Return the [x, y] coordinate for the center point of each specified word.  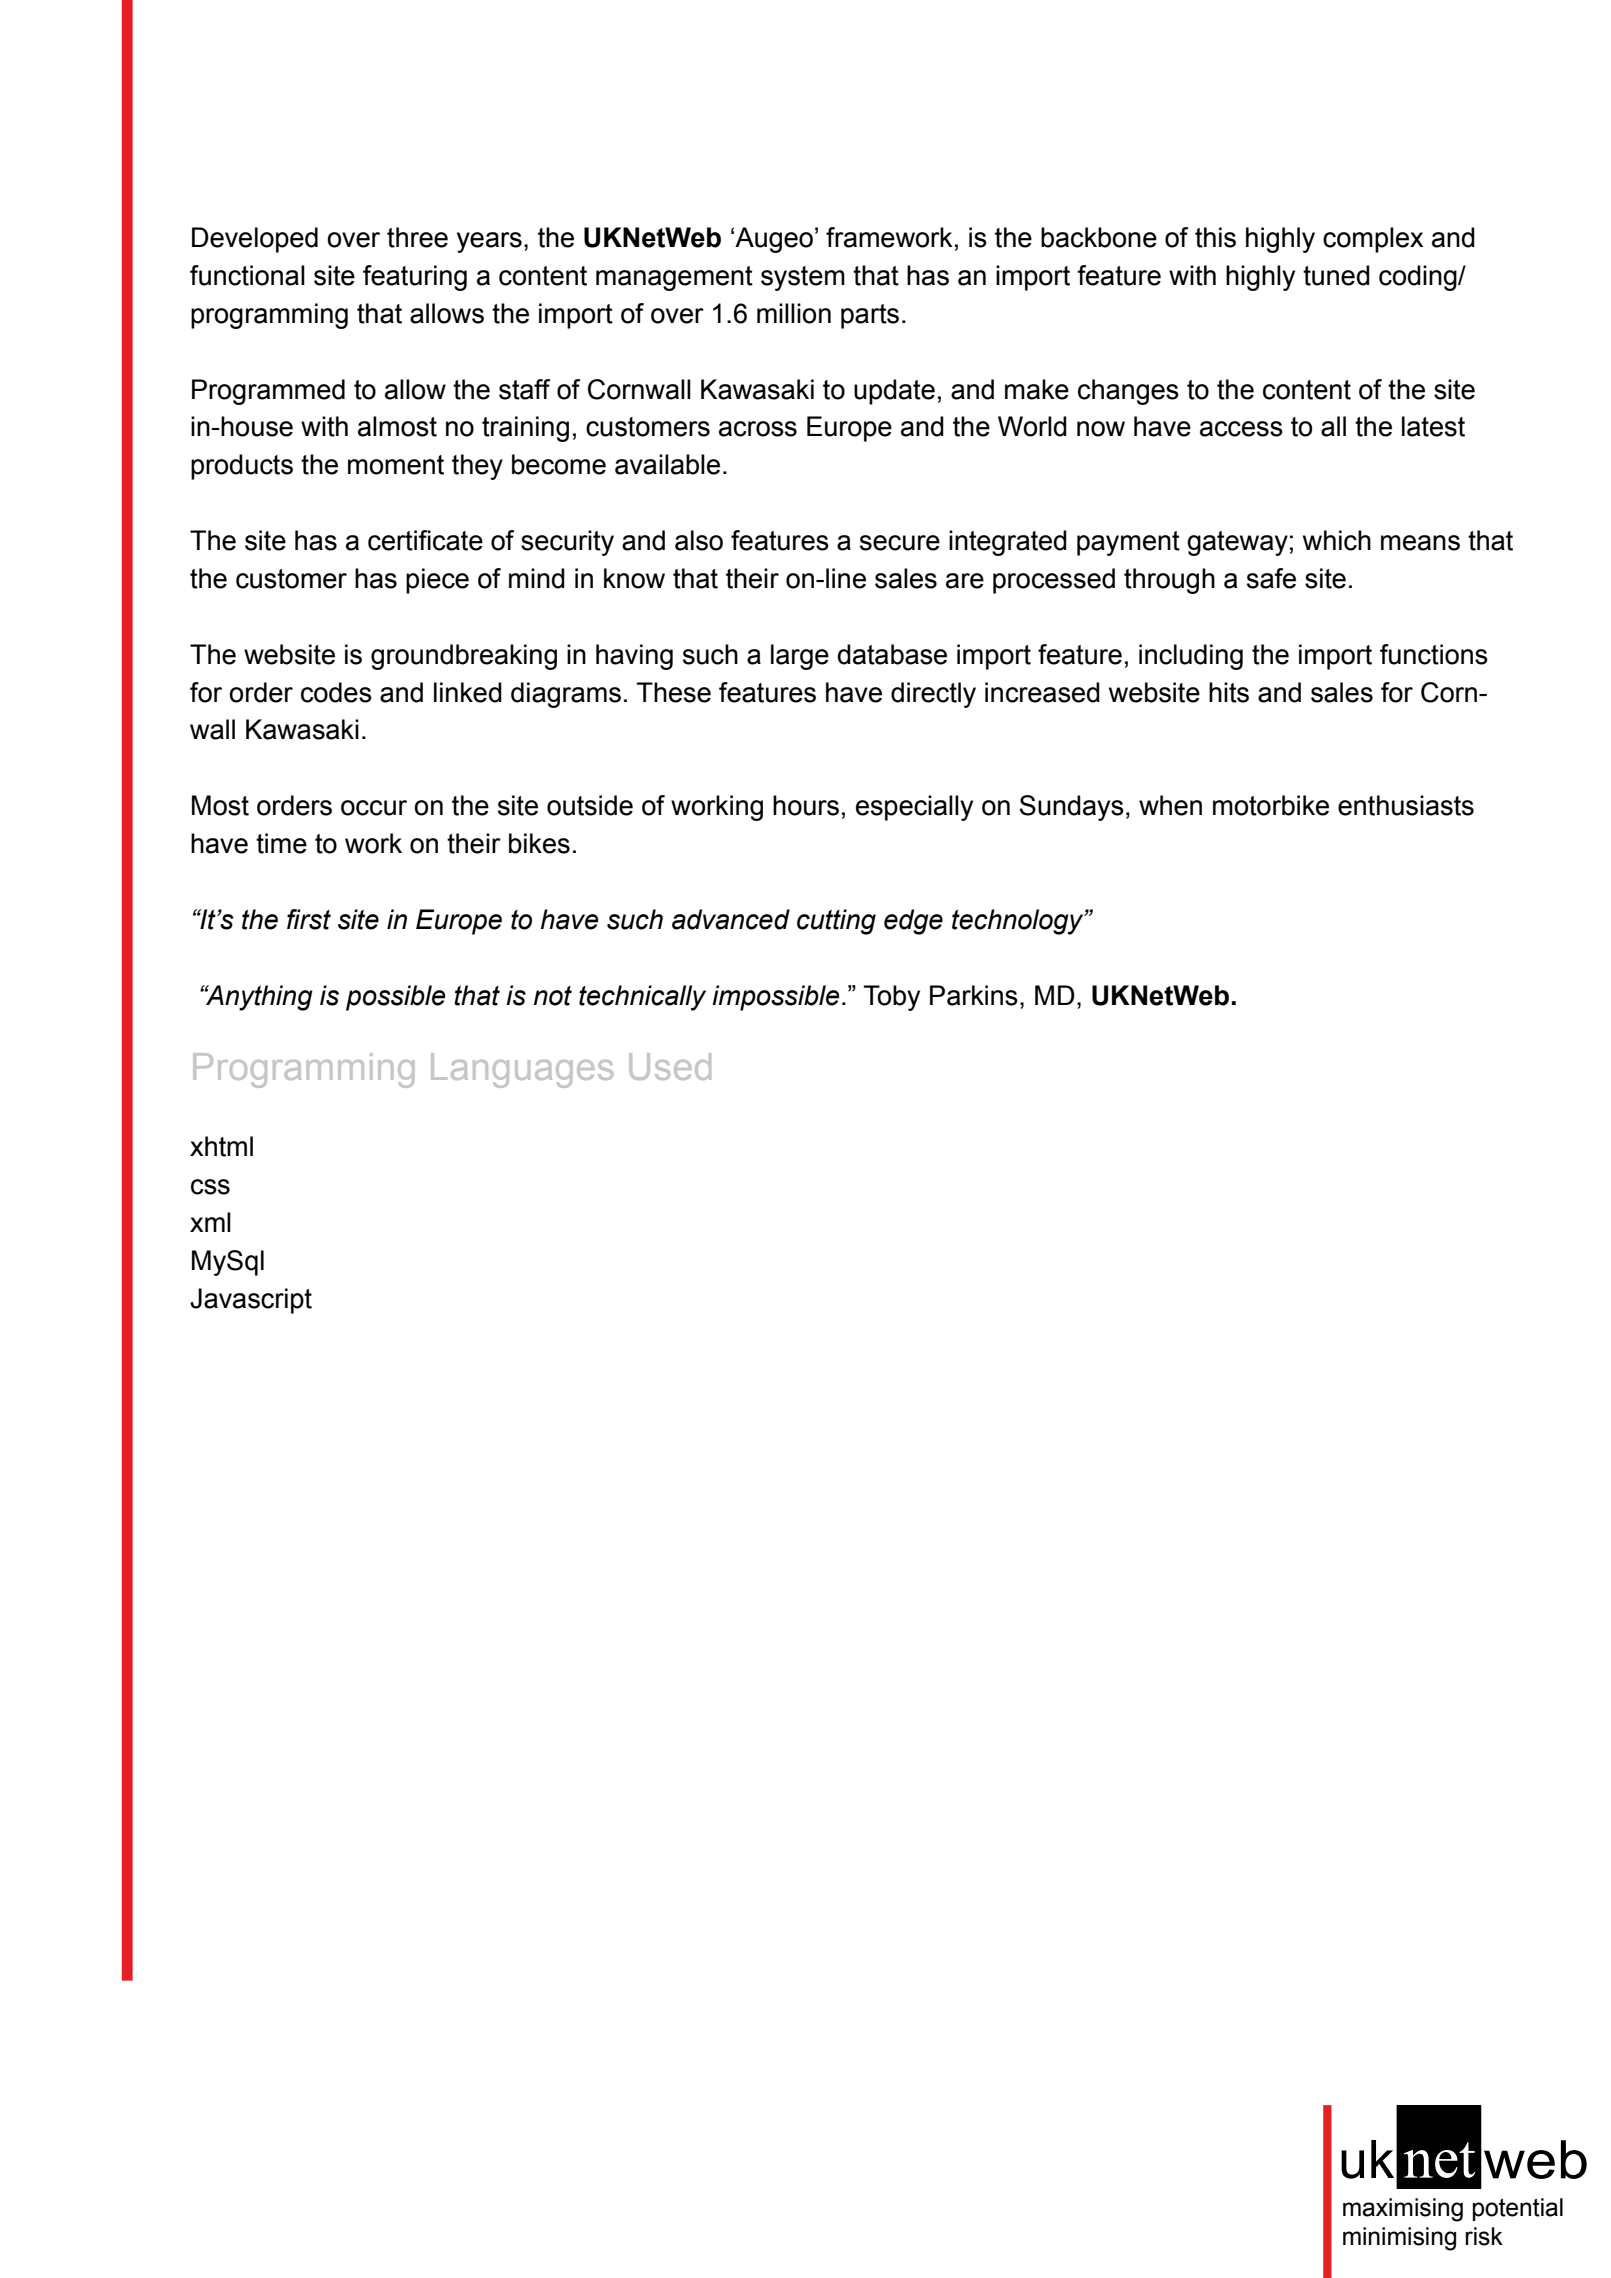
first [309, 919]
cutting [836, 922]
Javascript [251, 1301]
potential [1518, 2209]
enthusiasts [1406, 805]
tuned [1336, 275]
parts [870, 316]
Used [670, 1066]
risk [1484, 2236]
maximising [1403, 2210]
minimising [1399, 2239]
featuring [415, 278]
